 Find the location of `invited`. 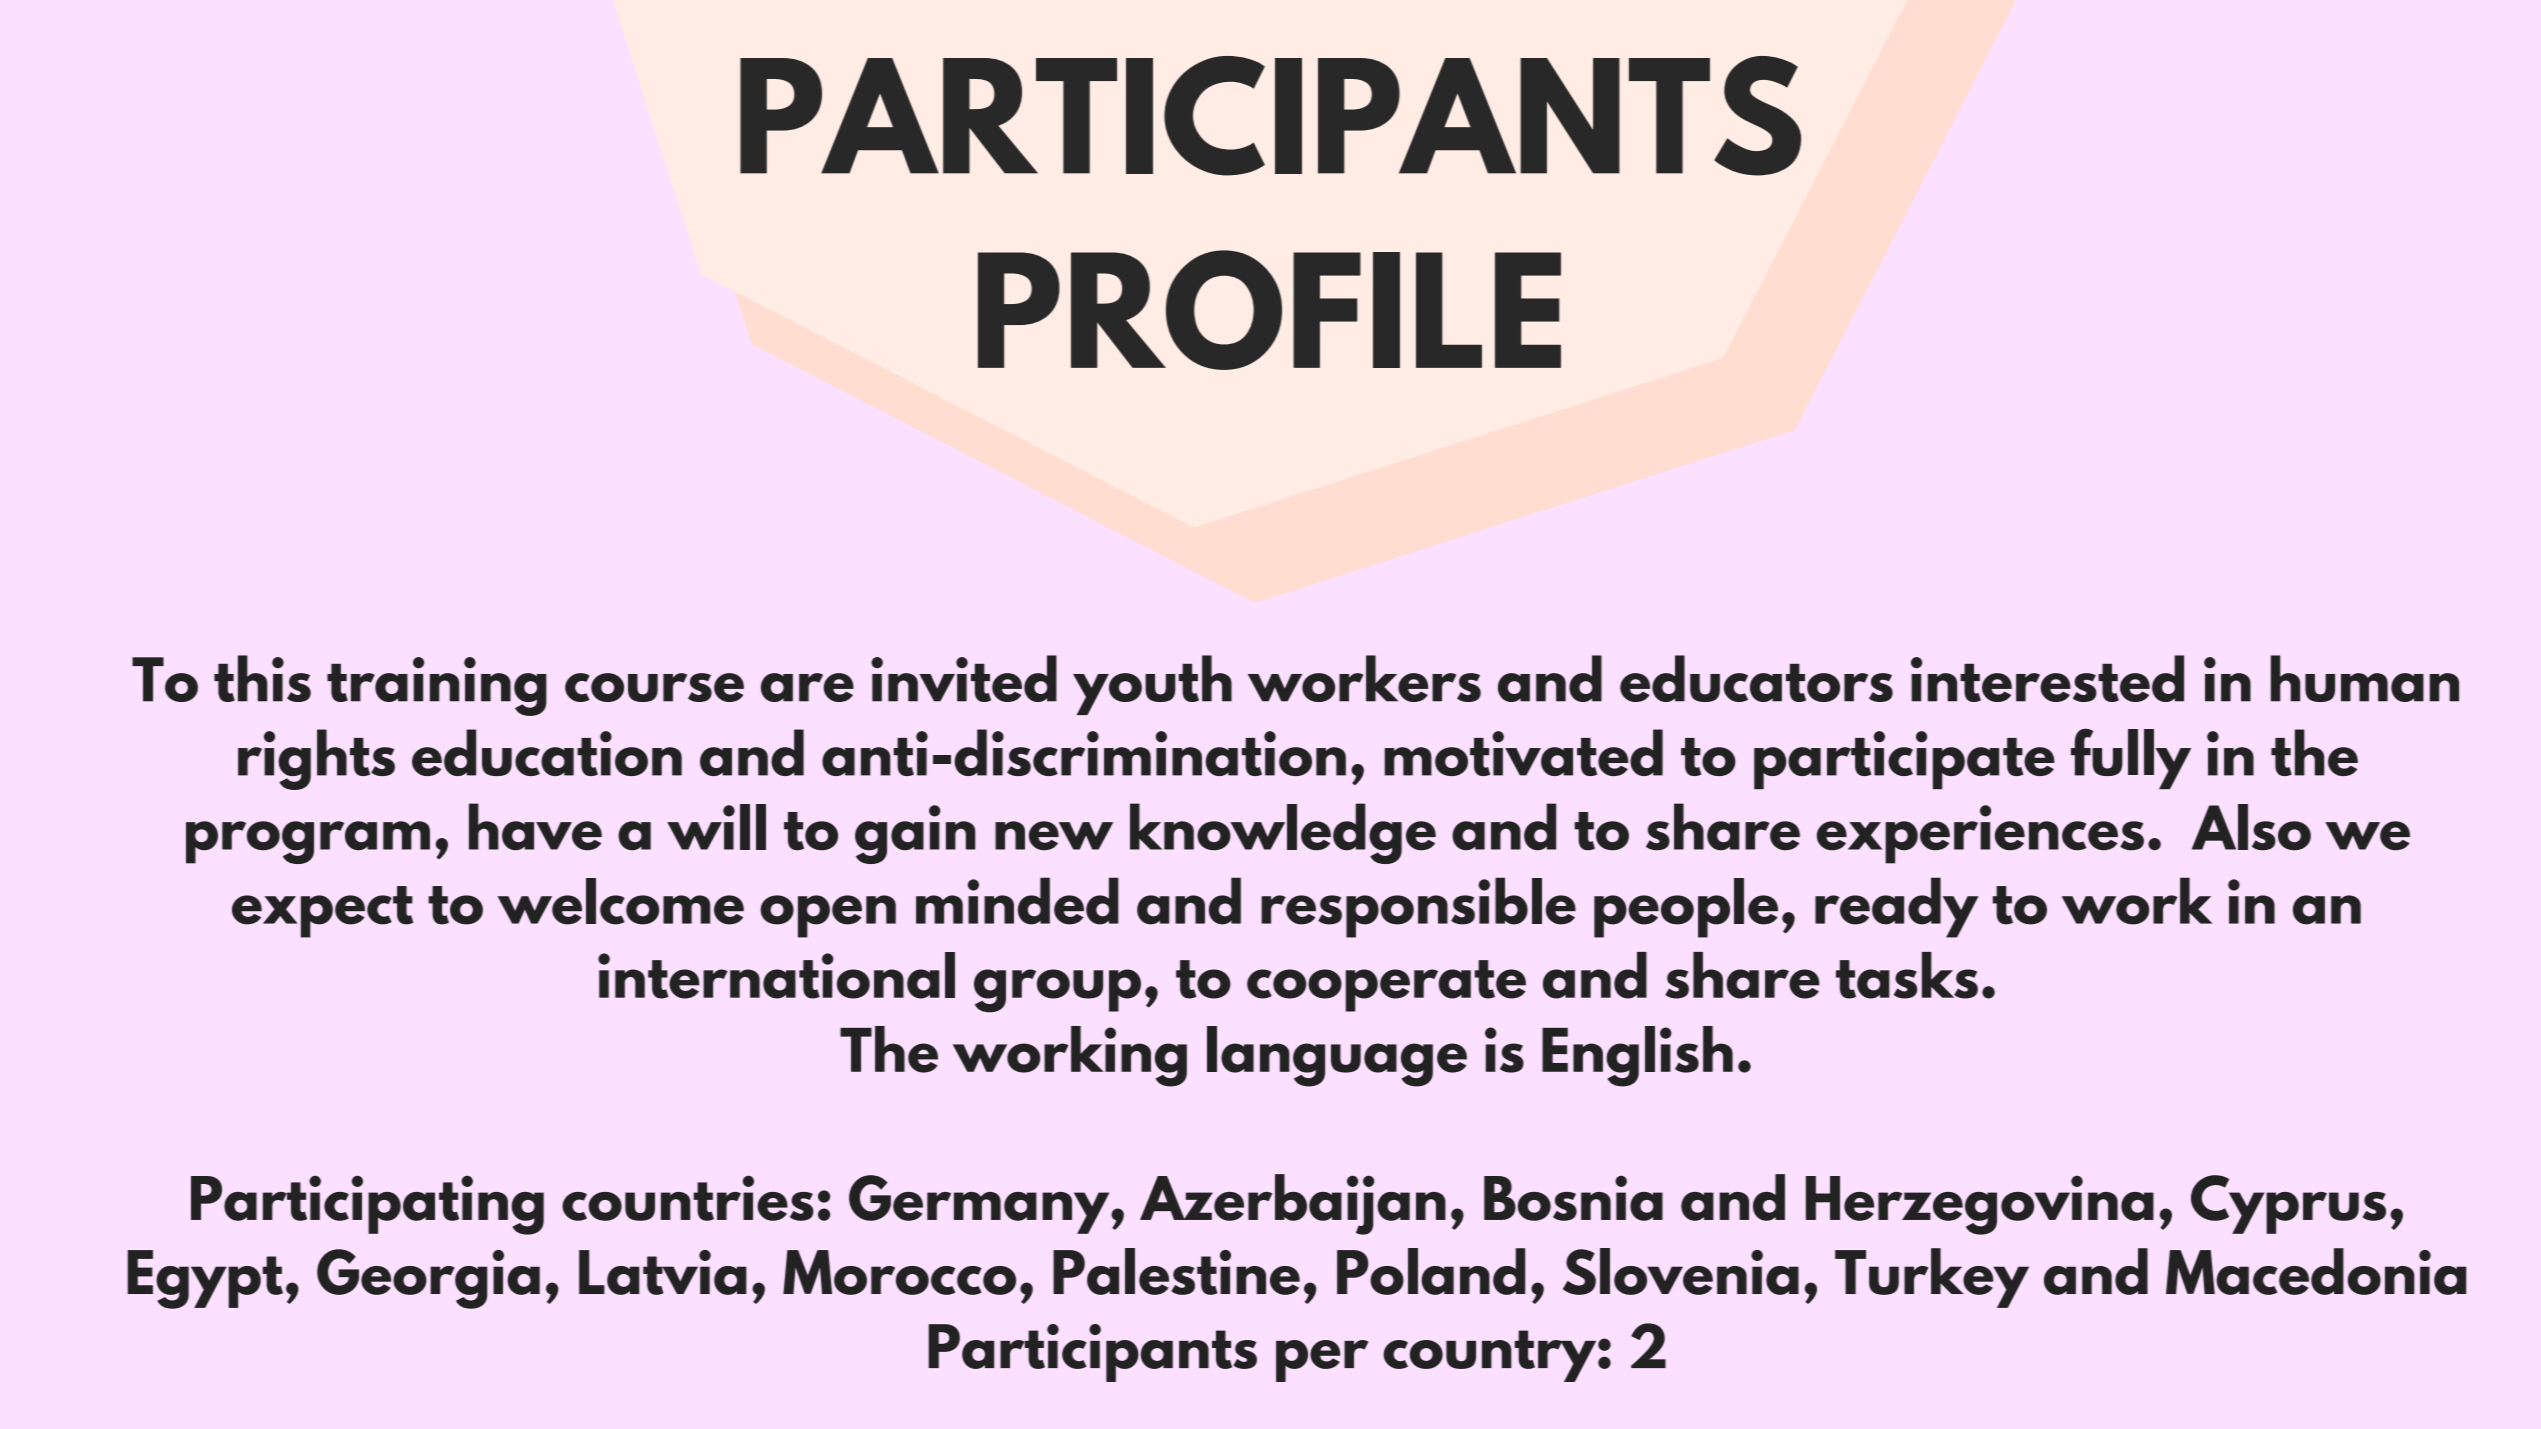

invited is located at coordinates (964, 678).
